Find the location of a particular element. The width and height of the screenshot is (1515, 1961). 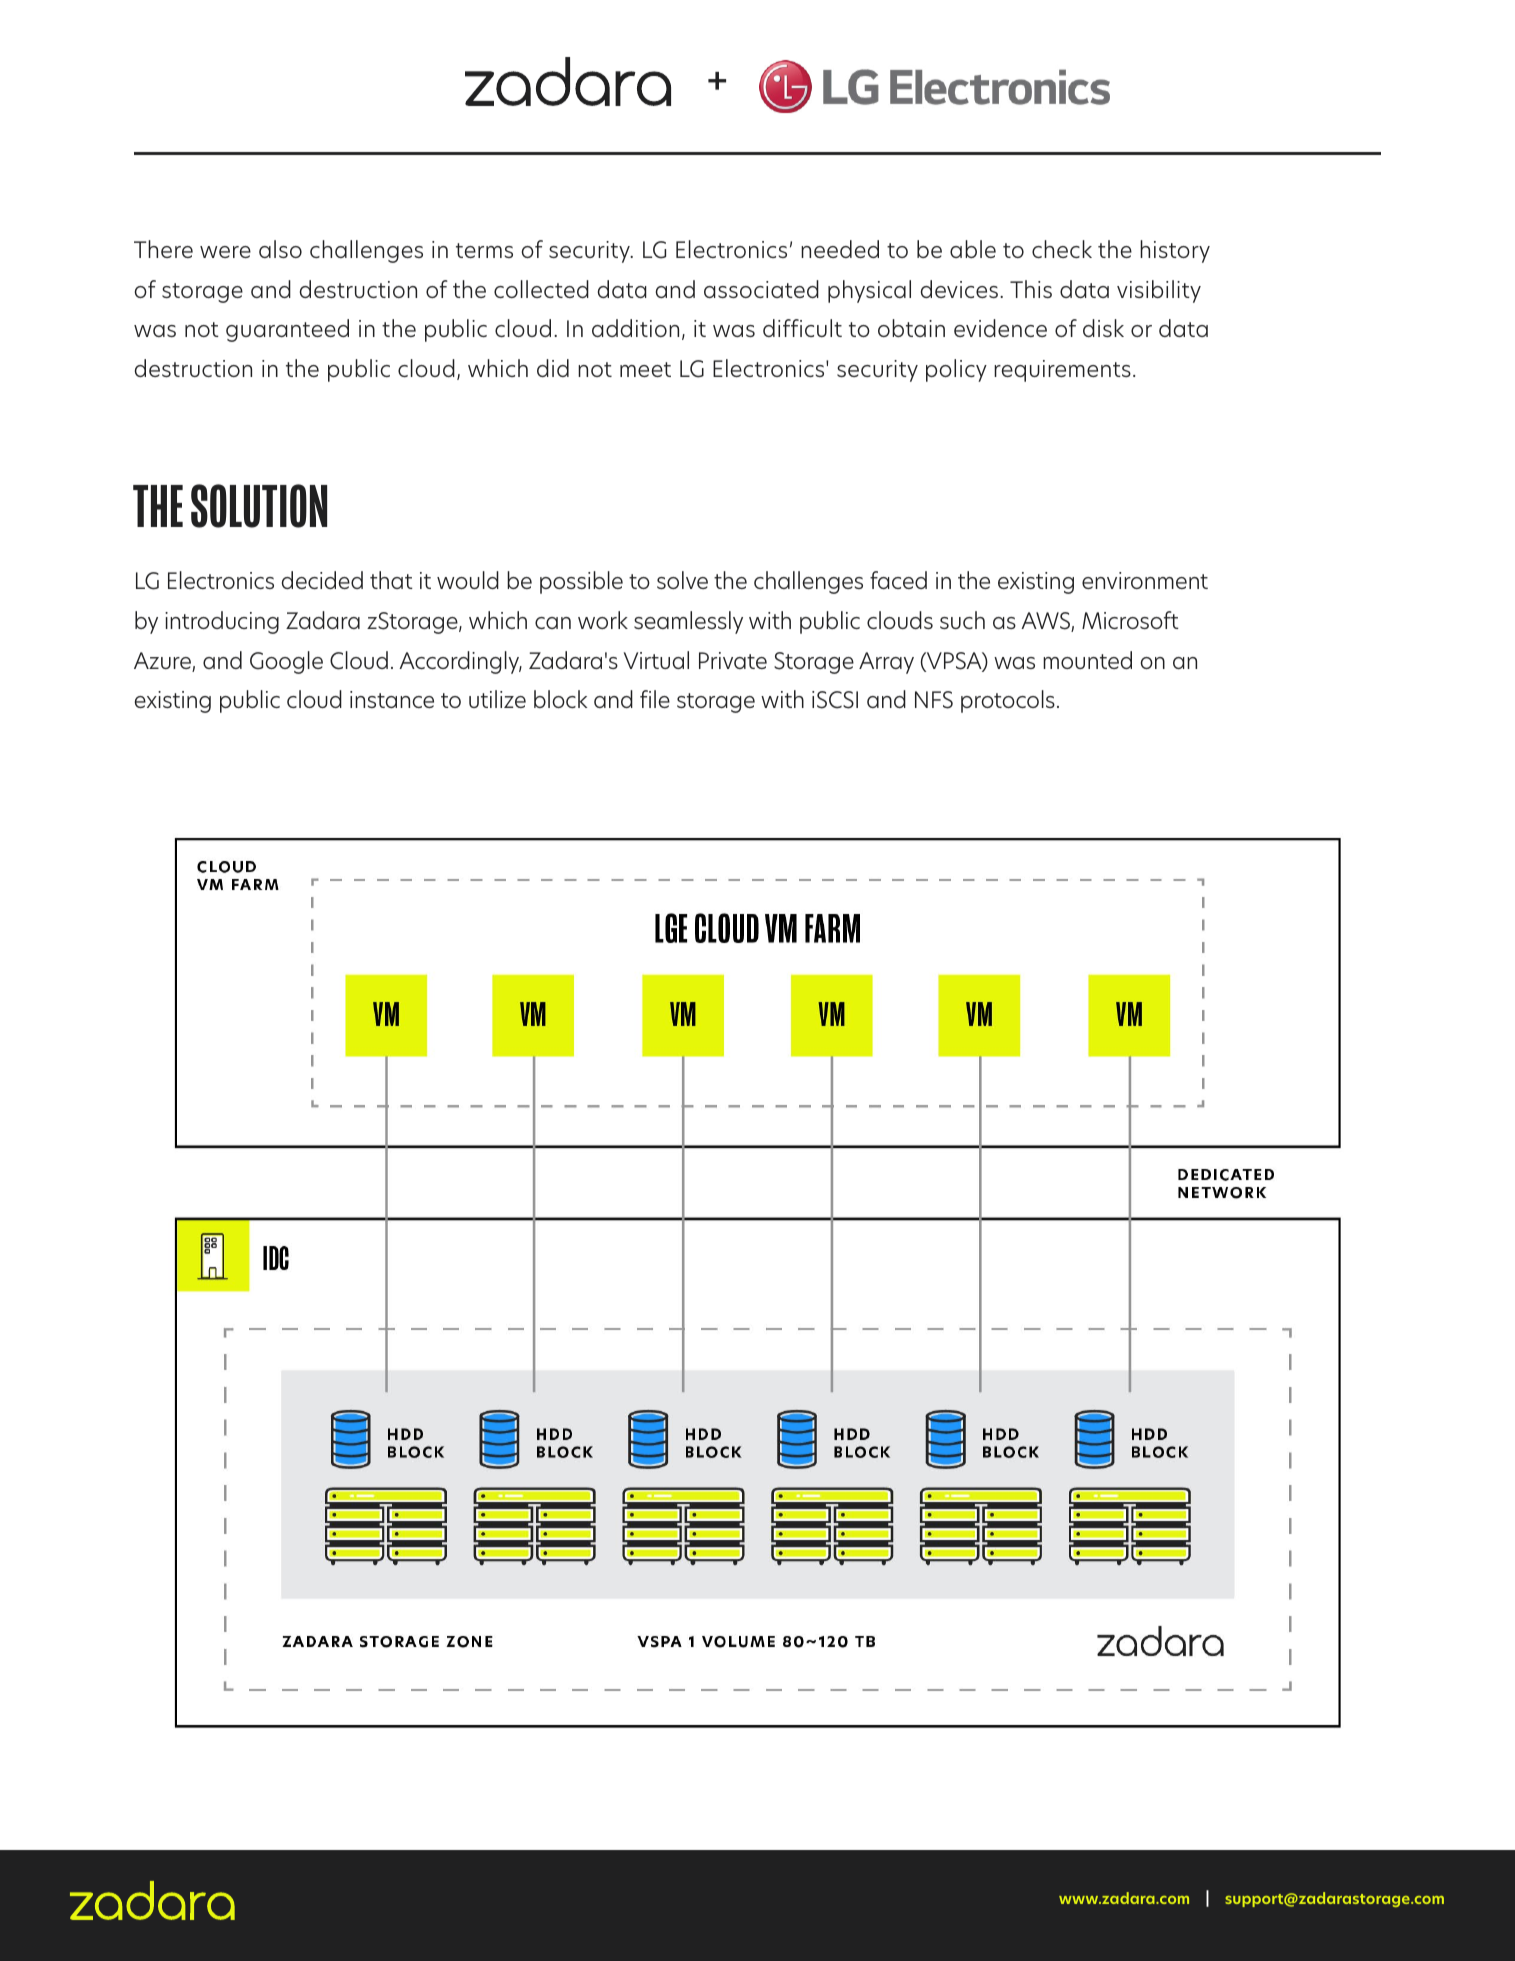

meet is located at coordinates (645, 369).
